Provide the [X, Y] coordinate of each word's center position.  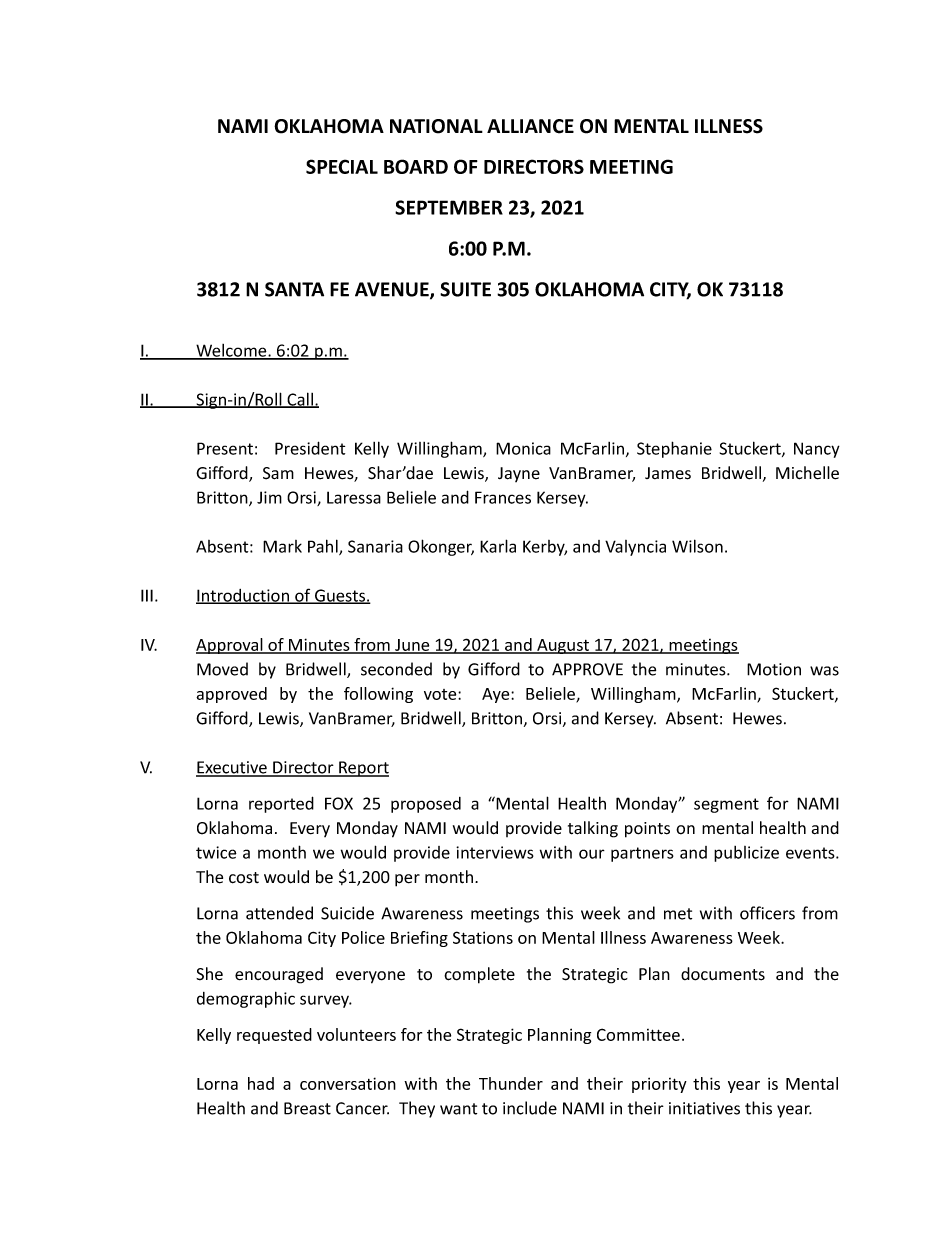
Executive [232, 768]
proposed [426, 805]
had [261, 1083]
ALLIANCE [530, 126]
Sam [278, 473]
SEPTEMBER [449, 207]
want [458, 1109]
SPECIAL [342, 166]
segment [726, 805]
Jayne [519, 474]
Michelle [807, 473]
